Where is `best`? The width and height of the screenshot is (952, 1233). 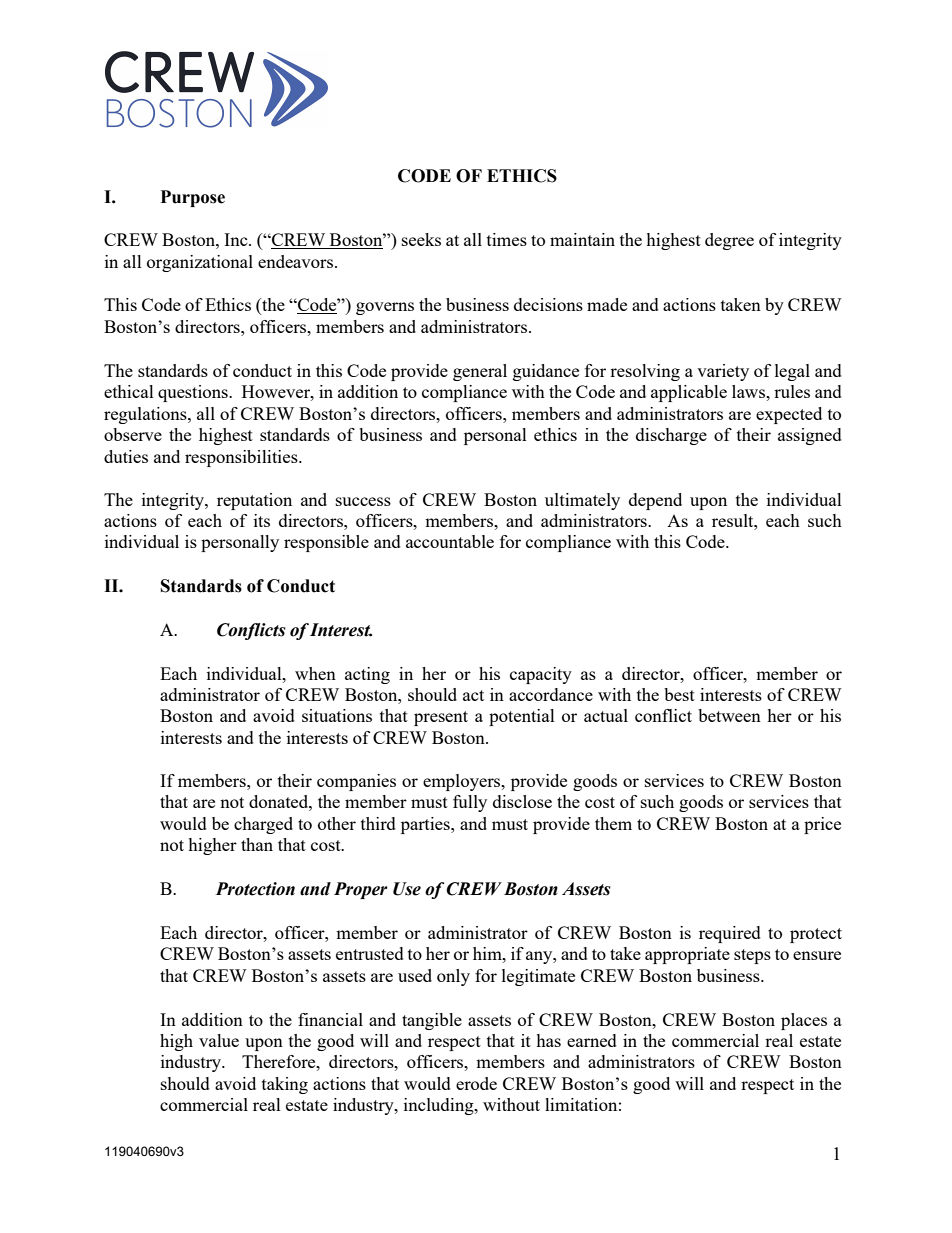 best is located at coordinates (679, 694).
